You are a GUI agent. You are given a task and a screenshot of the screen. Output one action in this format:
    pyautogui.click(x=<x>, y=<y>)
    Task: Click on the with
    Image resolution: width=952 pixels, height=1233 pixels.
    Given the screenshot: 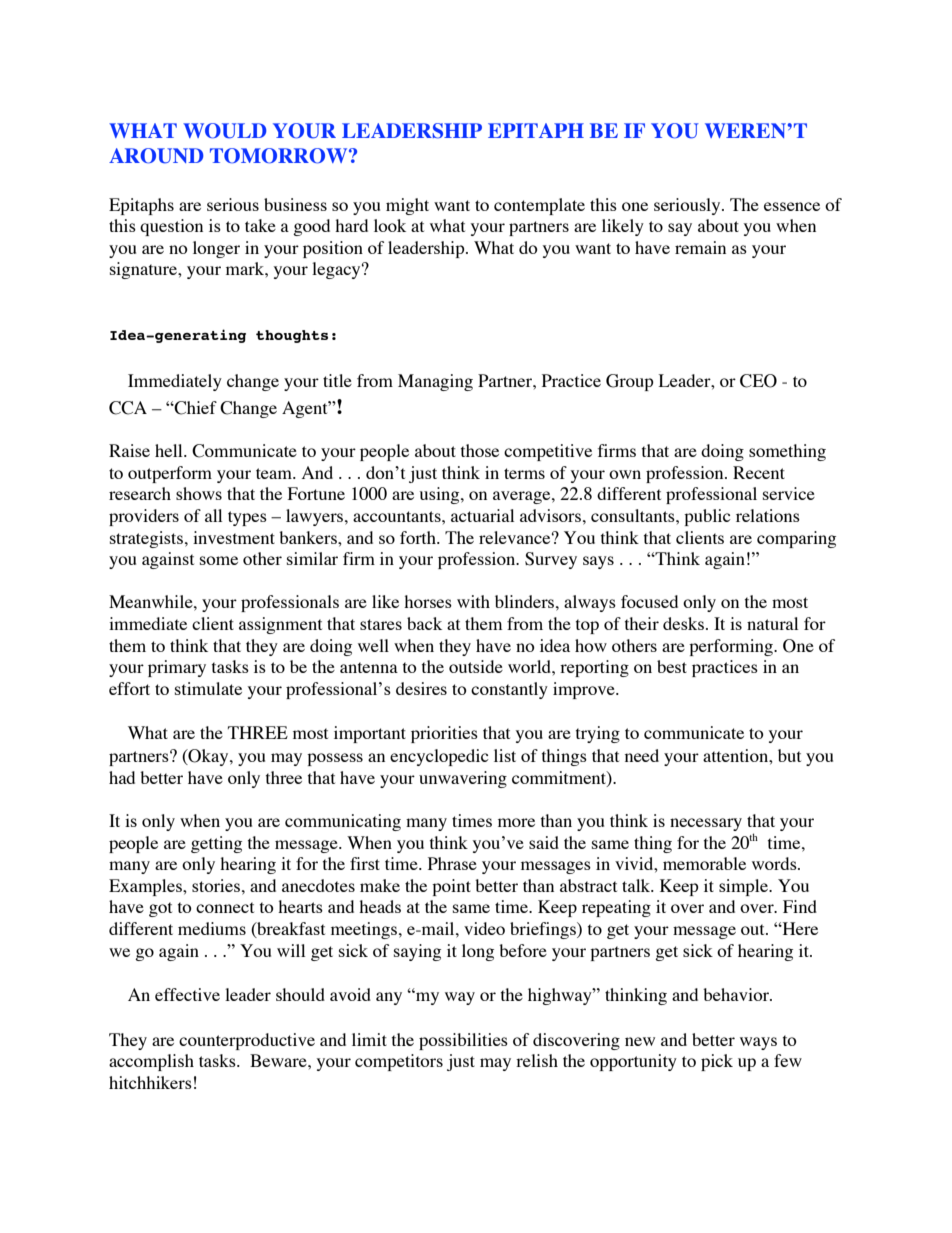 What is the action you would take?
    pyautogui.click(x=473, y=601)
